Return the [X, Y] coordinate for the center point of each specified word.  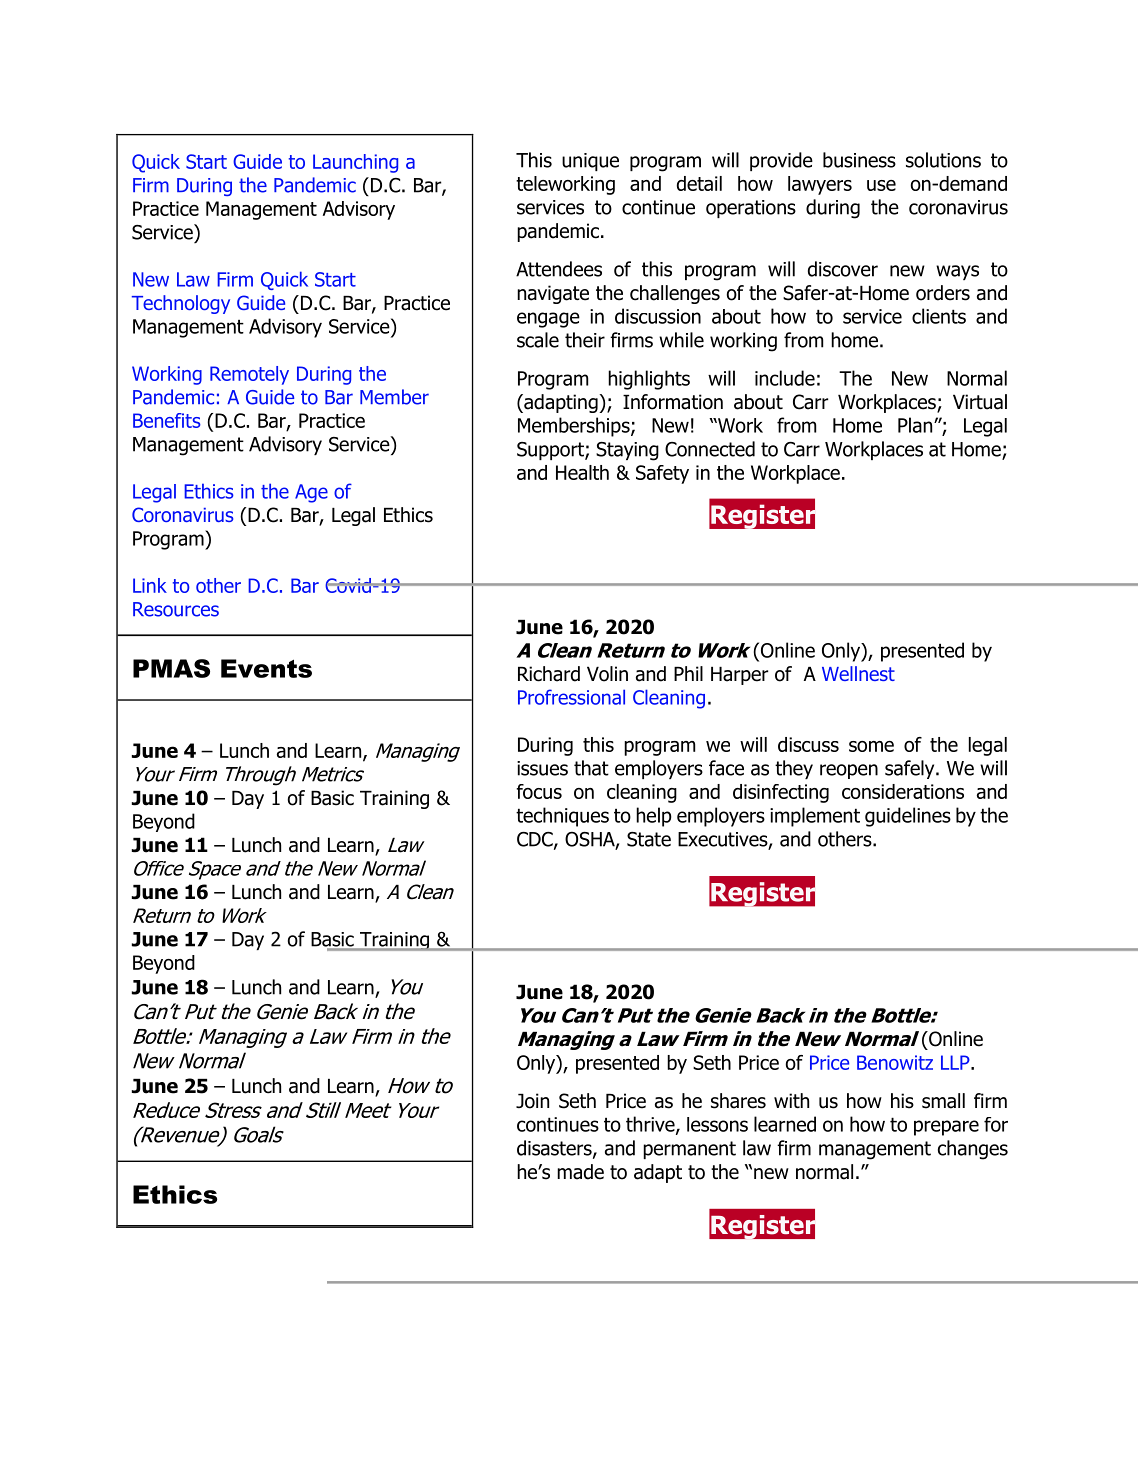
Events [266, 668]
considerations [903, 791]
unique [590, 162]
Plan [916, 425]
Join [532, 1101]
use [881, 185]
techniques [562, 817]
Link [150, 585]
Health [582, 472]
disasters [555, 1149]
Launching [355, 163]
